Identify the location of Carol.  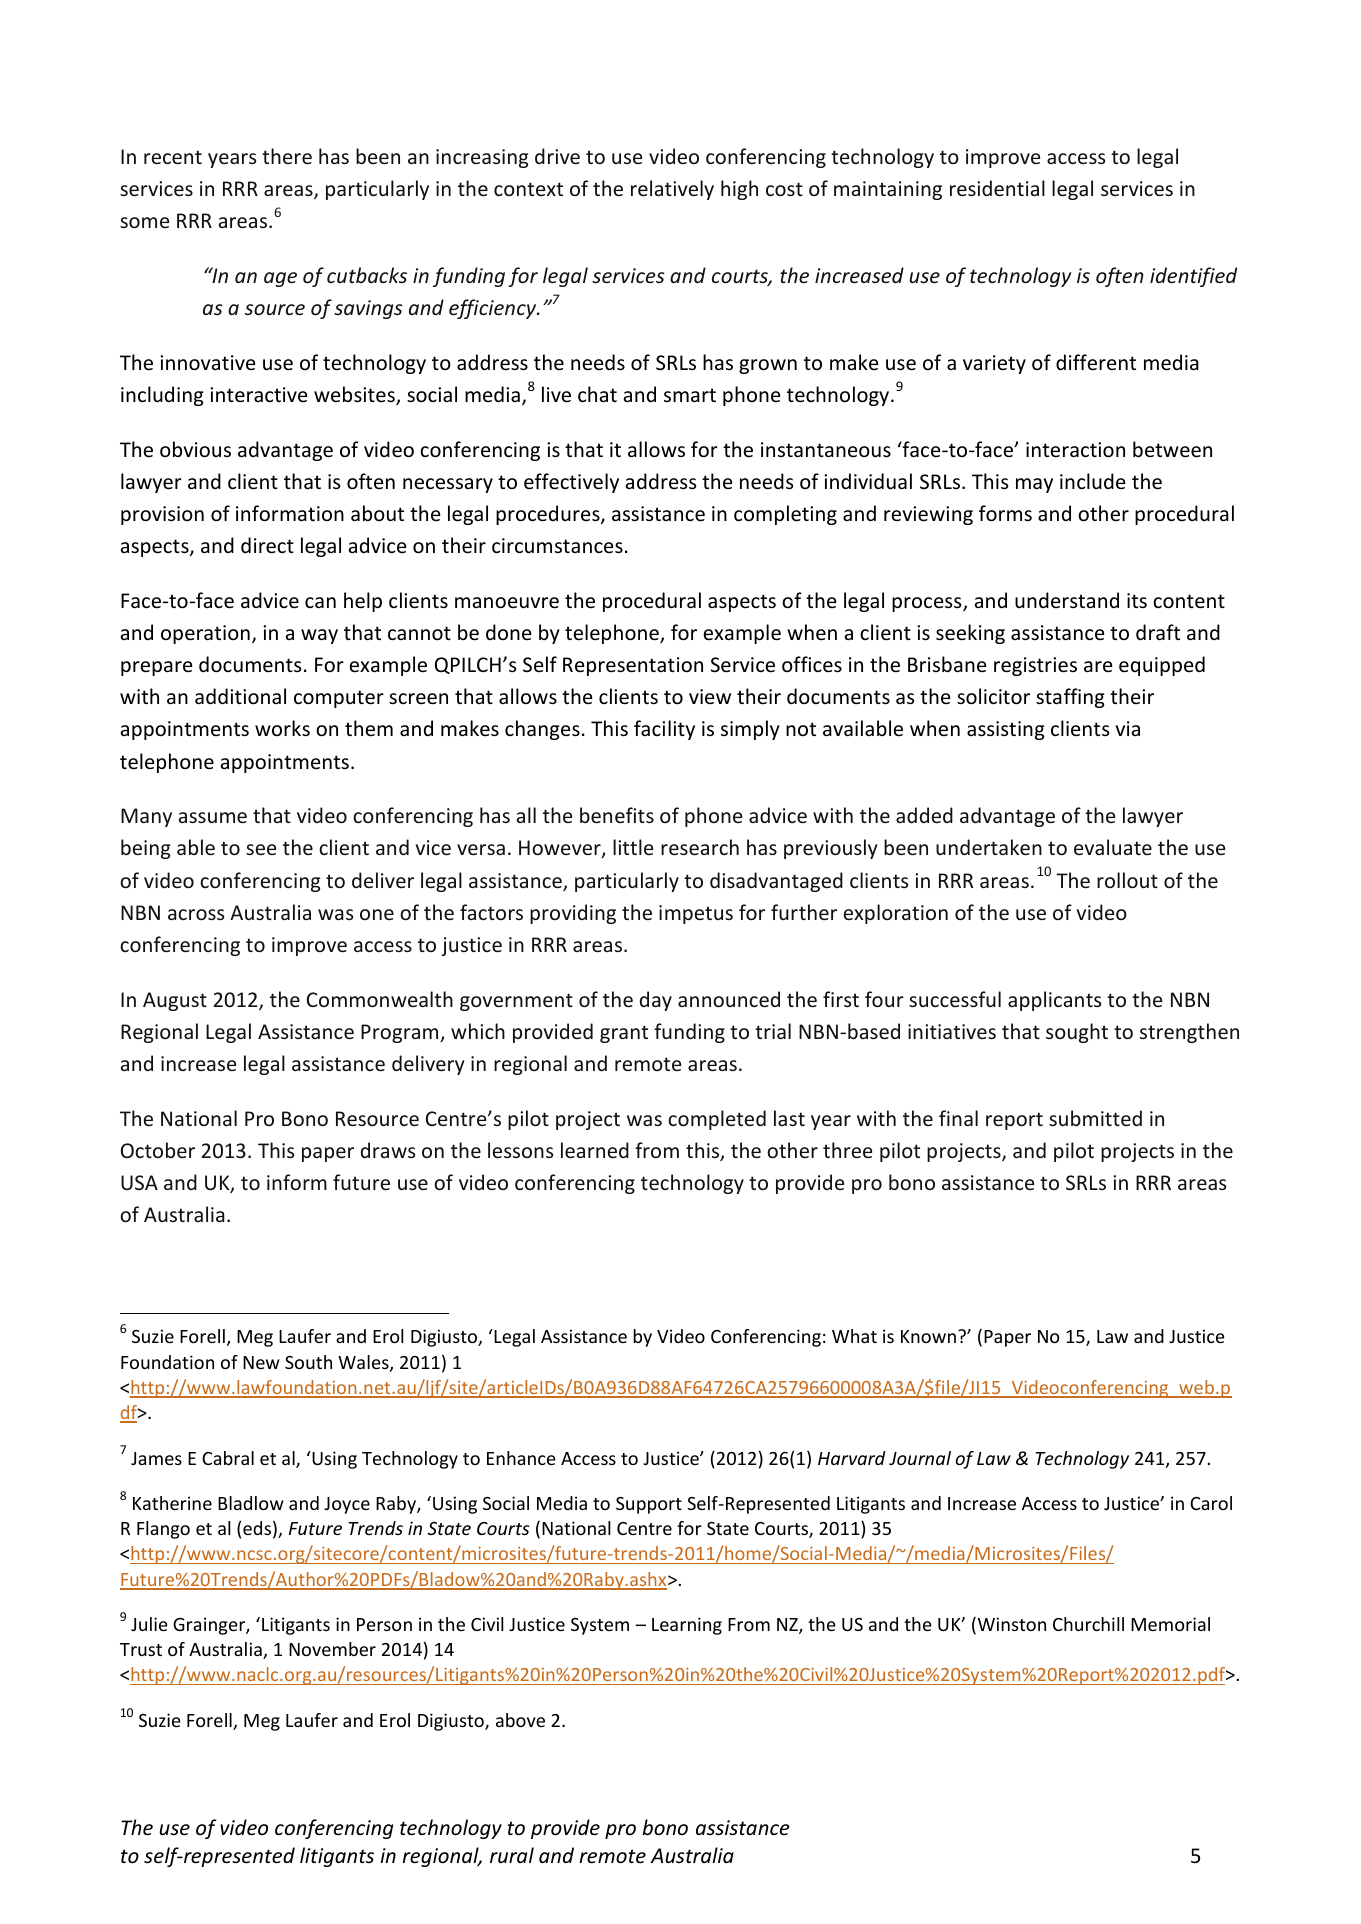
(1211, 1503).
